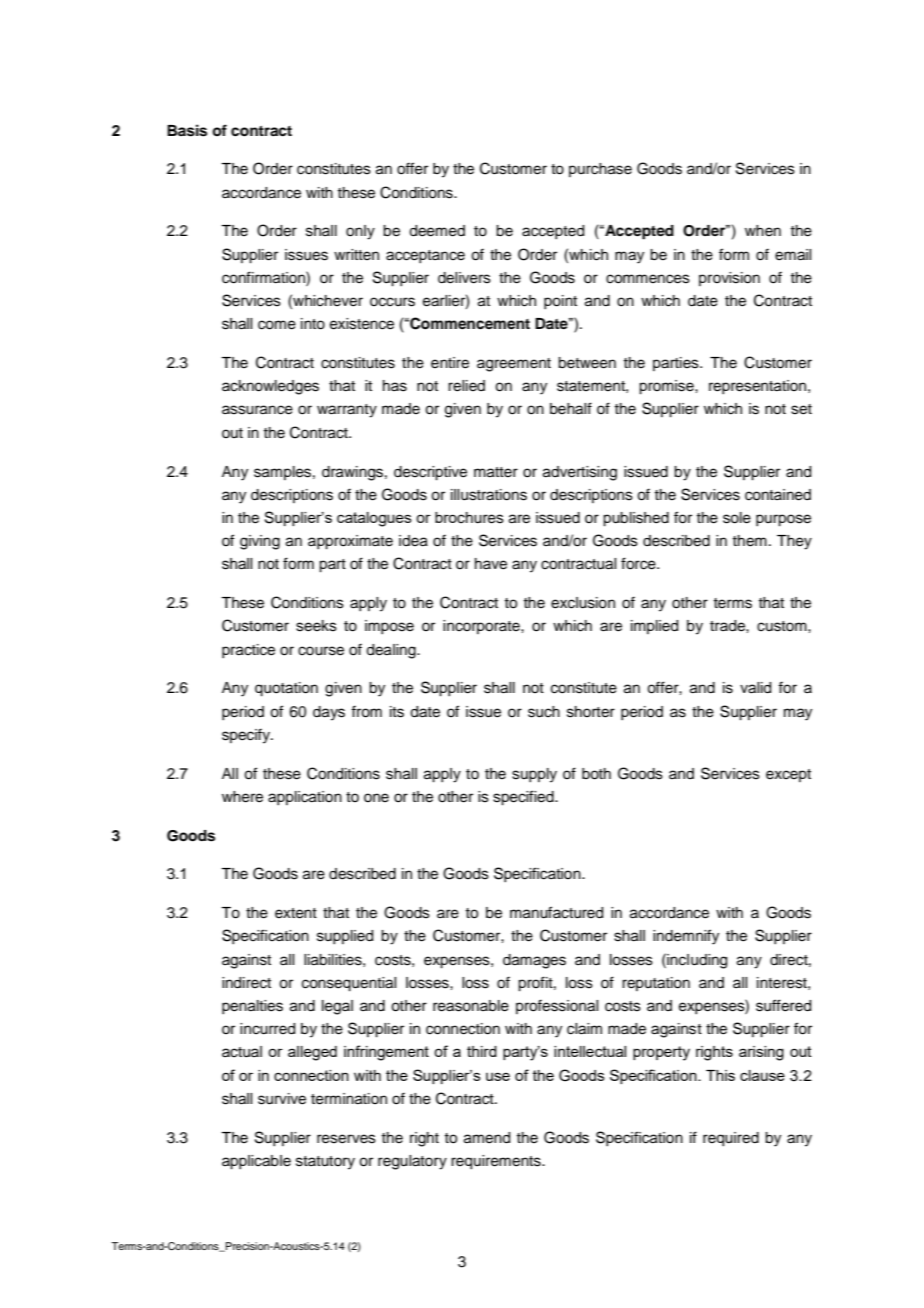  Describe the element at coordinates (437, 231) in the page. I see `deemed` at that location.
